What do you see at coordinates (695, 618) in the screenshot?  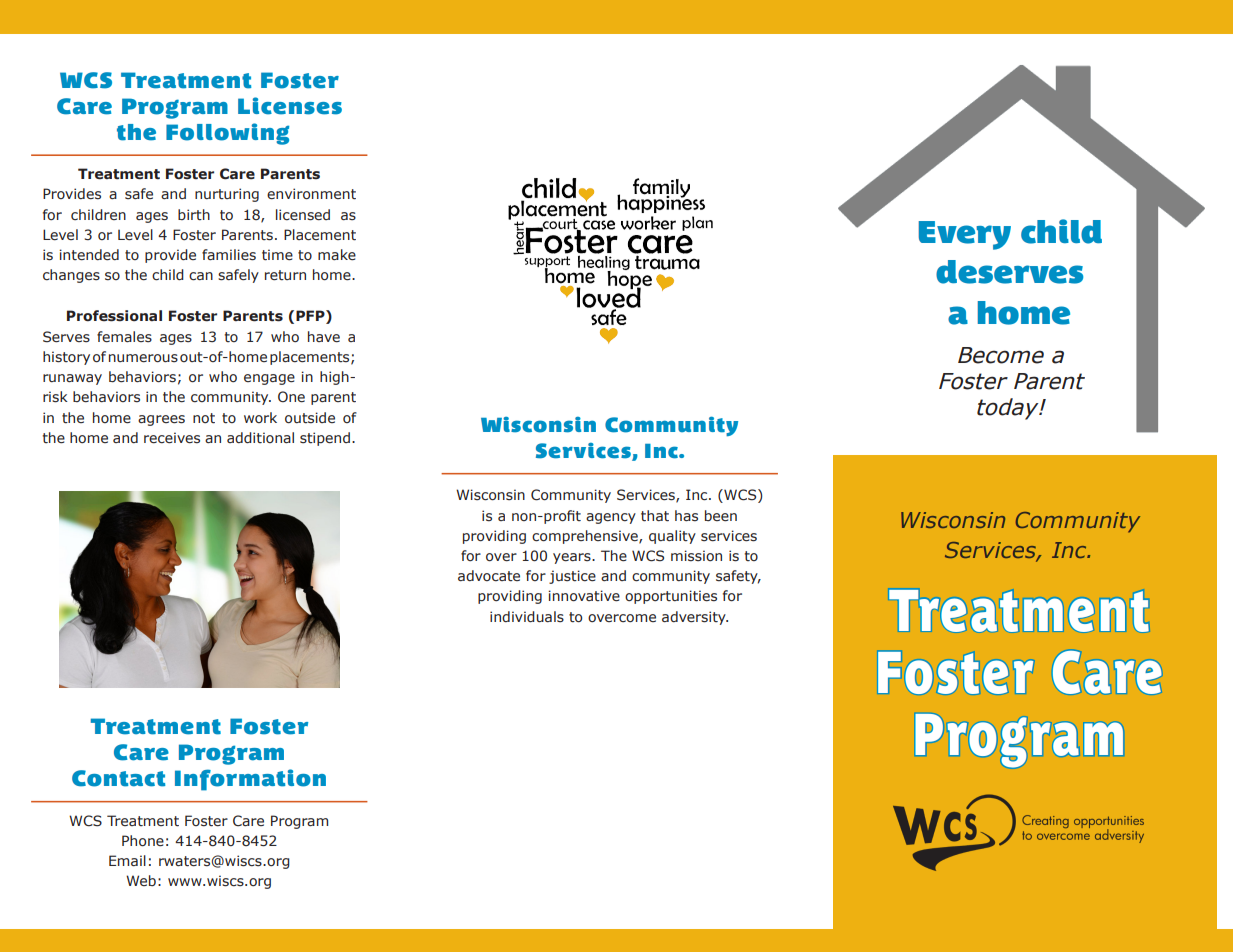 I see `adversity` at bounding box center [695, 618].
